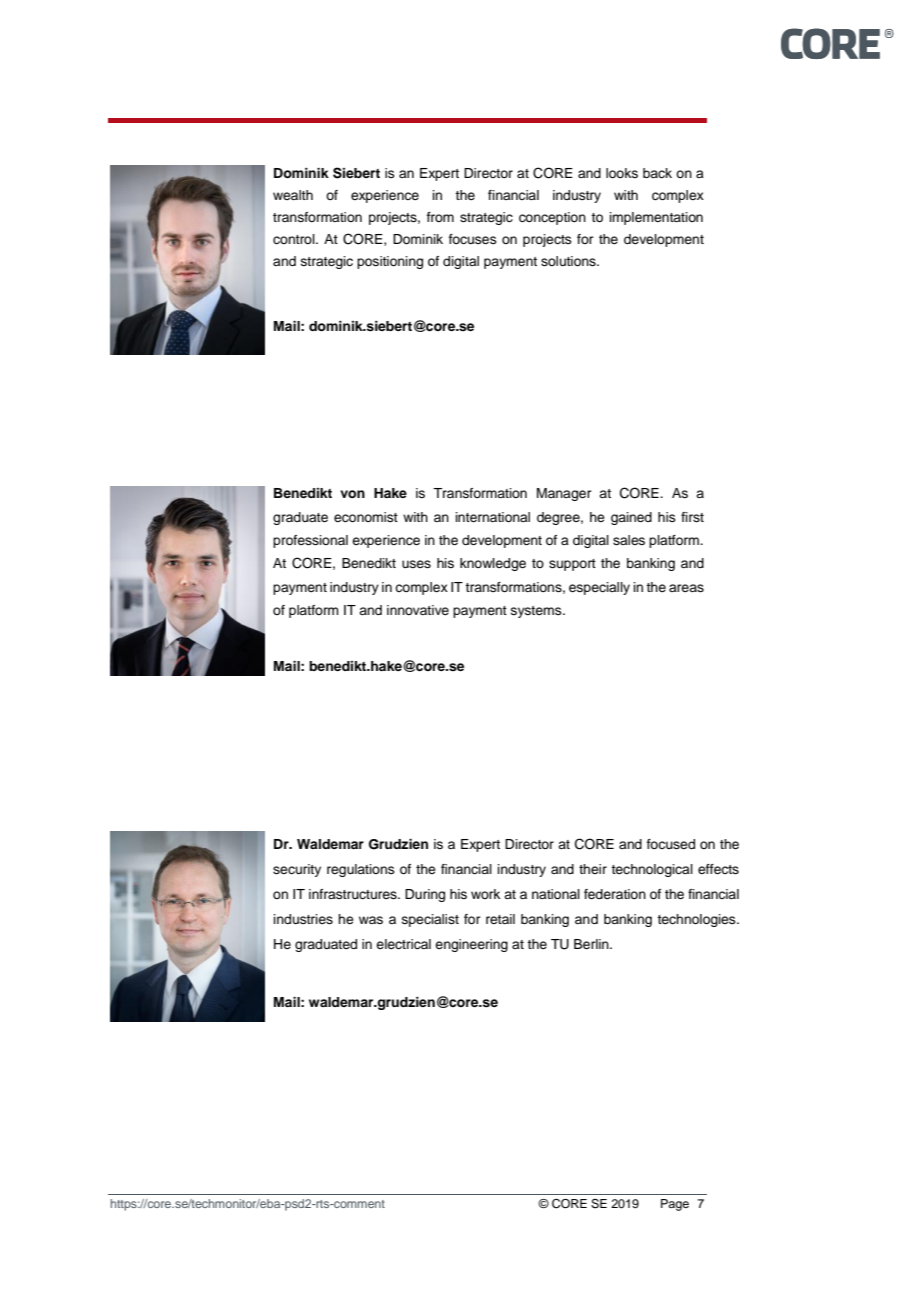 The width and height of the page is (924, 1308). What do you see at coordinates (552, 218) in the page?
I see `conception` at bounding box center [552, 218].
